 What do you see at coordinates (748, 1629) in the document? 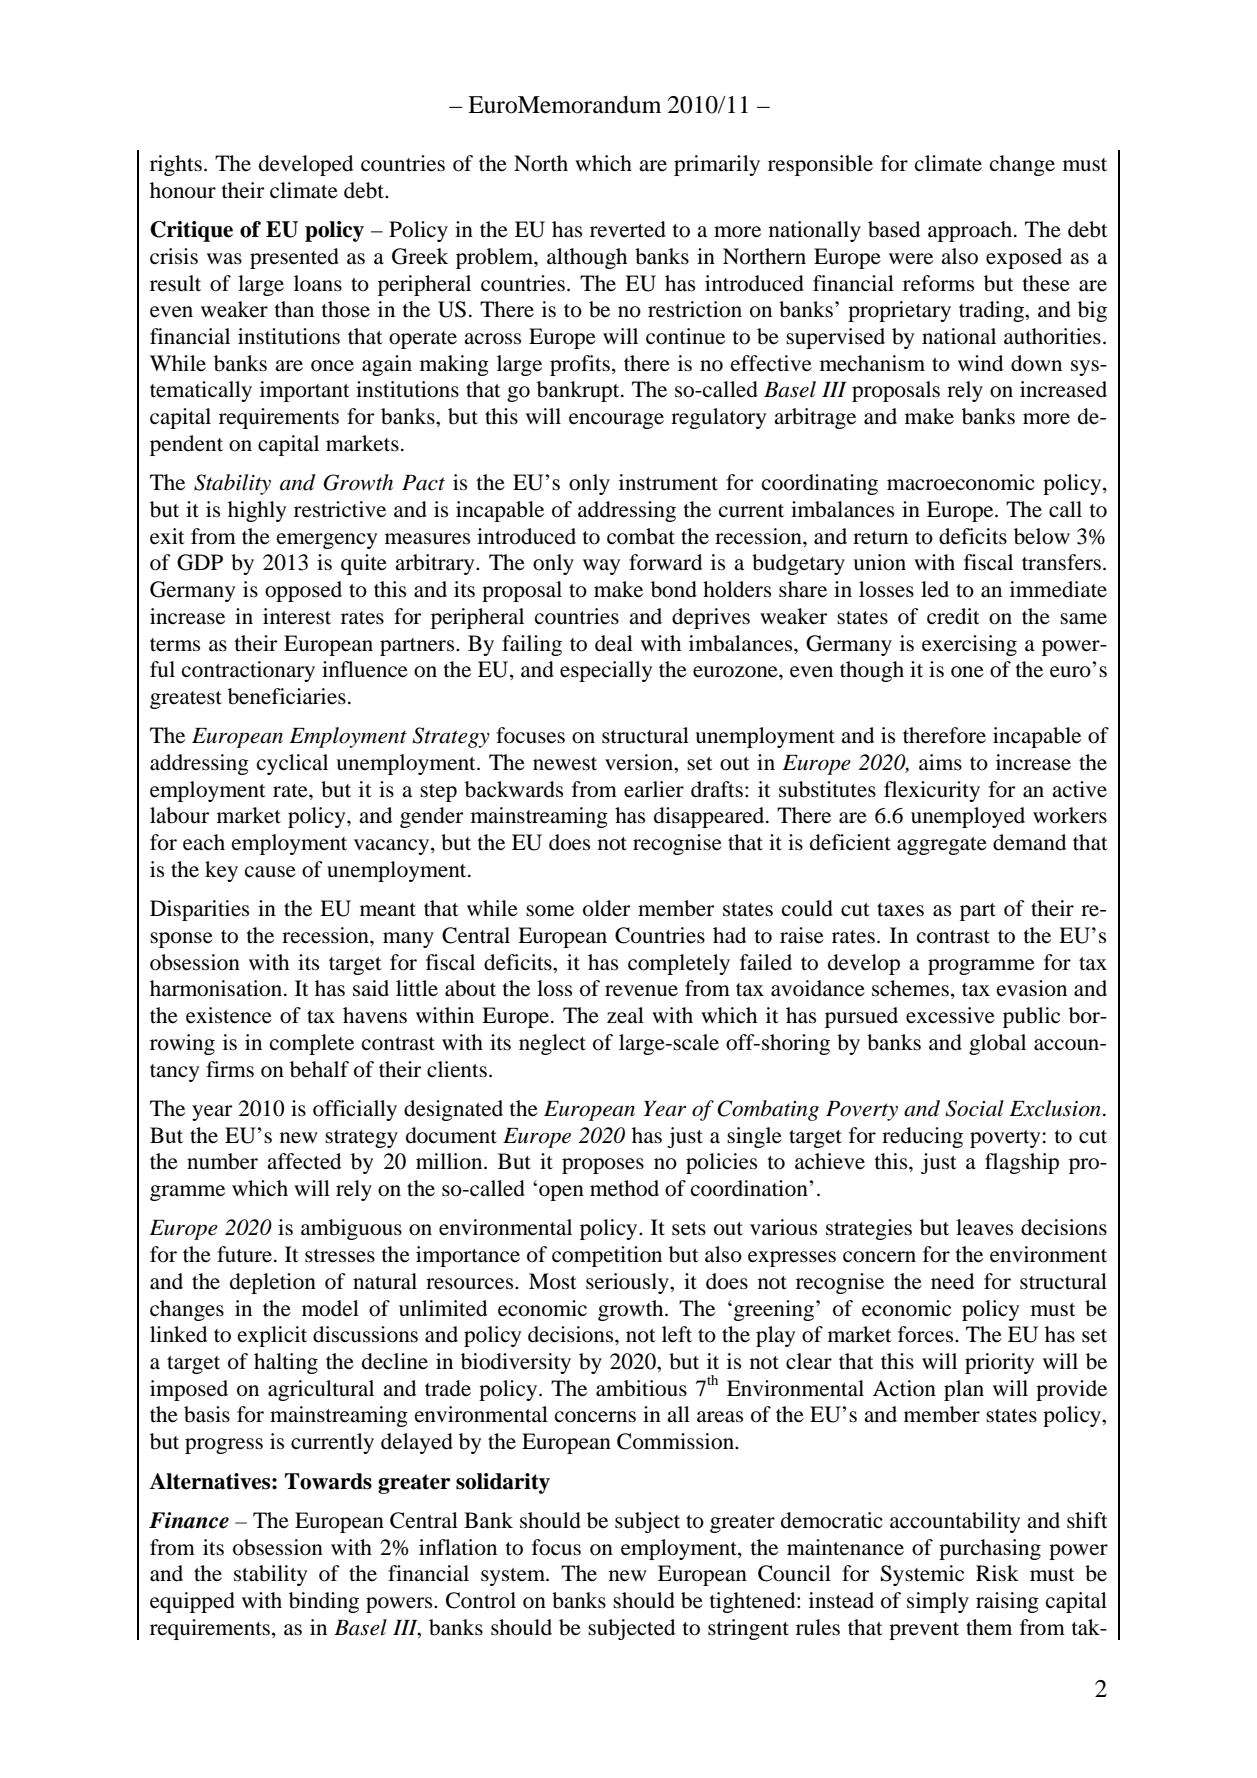
I see `stringent` at bounding box center [748, 1629].
